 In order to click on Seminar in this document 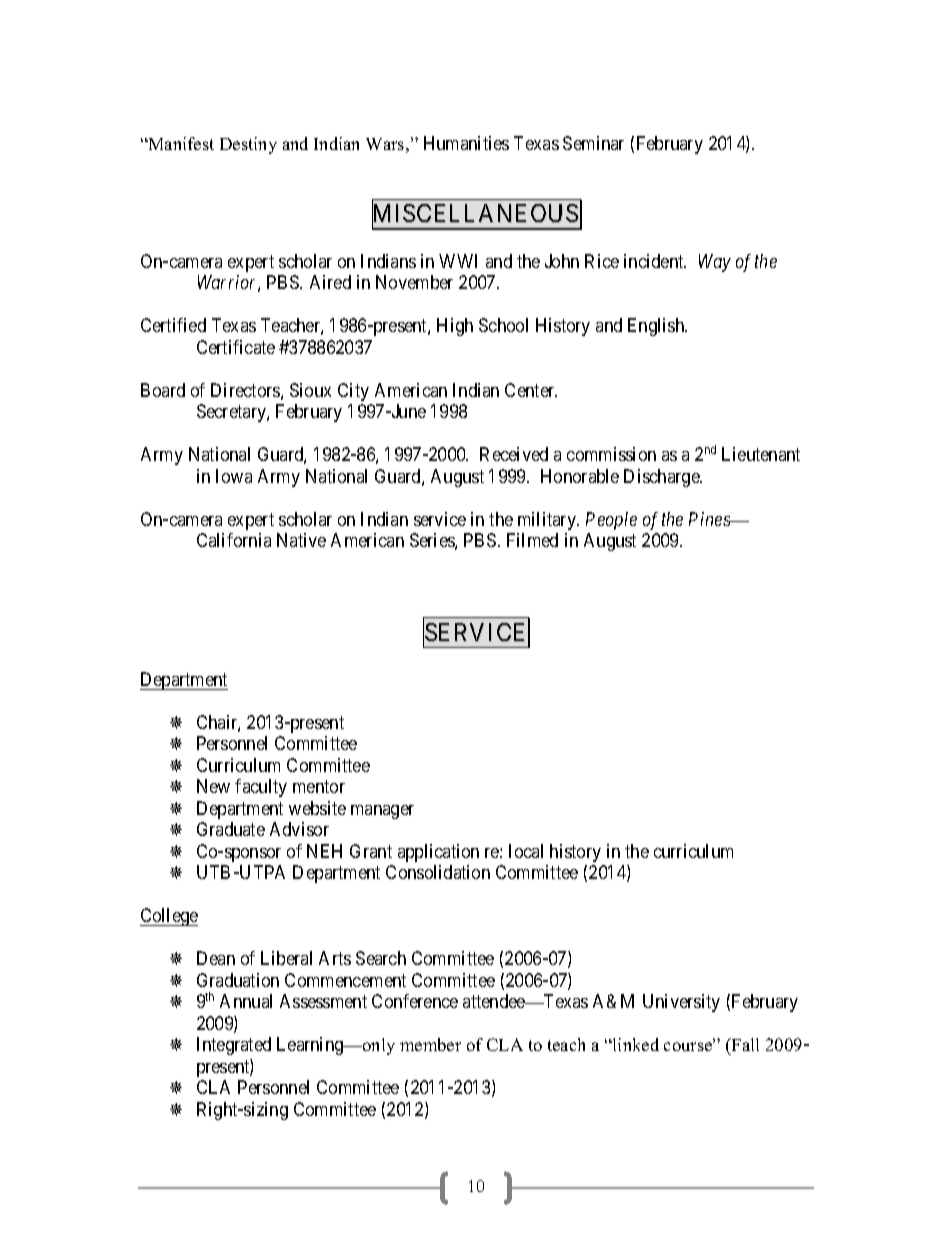, I will do `click(593, 143)`.
